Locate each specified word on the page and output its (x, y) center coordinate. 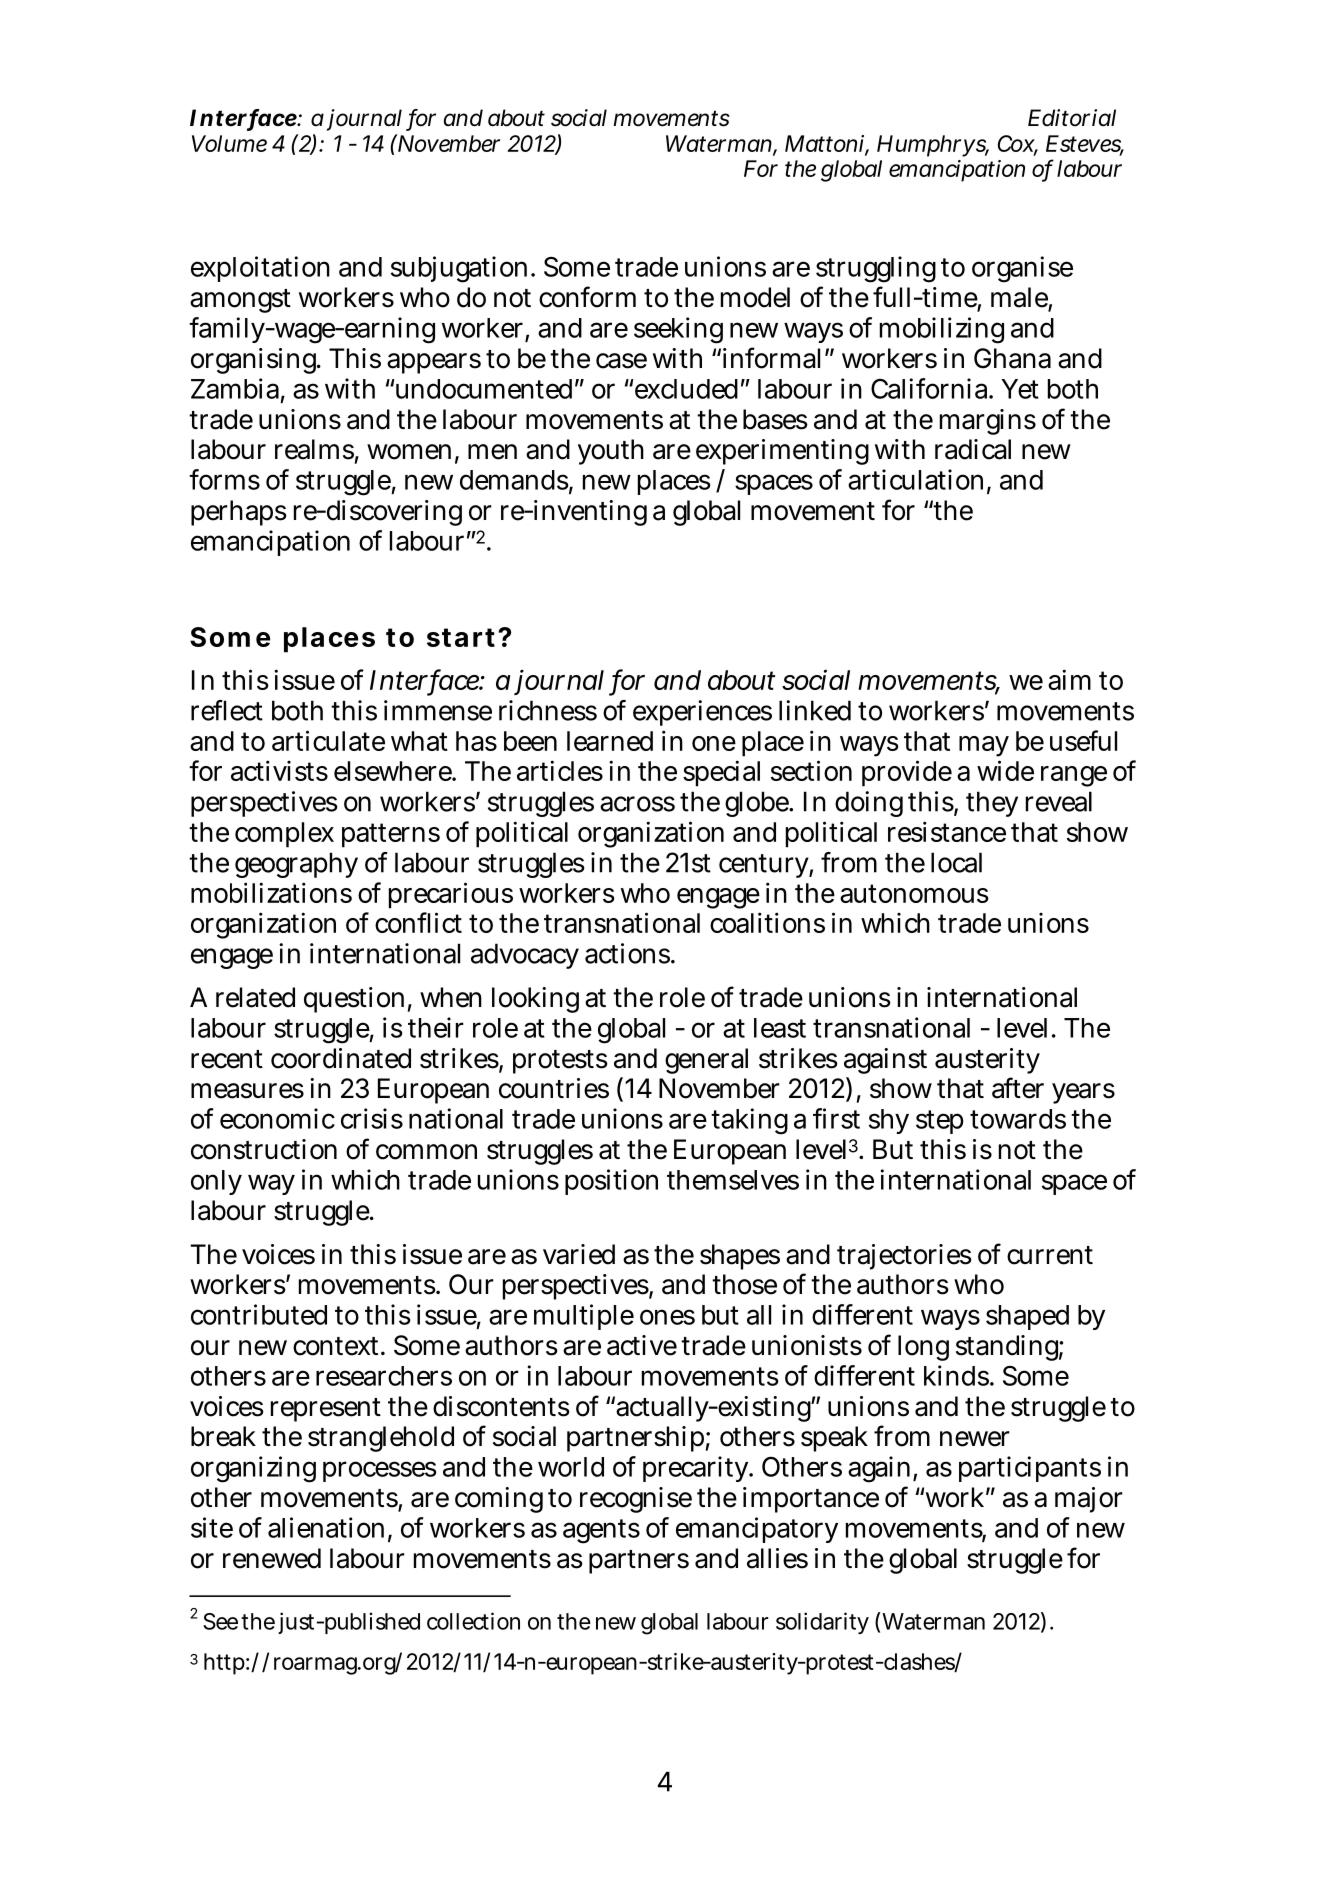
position (611, 1182)
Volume (229, 143)
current (1050, 1255)
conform (587, 297)
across (637, 804)
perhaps (239, 513)
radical (973, 449)
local (956, 862)
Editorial (1072, 118)
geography (296, 865)
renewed (272, 1558)
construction (264, 1149)
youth (611, 452)
